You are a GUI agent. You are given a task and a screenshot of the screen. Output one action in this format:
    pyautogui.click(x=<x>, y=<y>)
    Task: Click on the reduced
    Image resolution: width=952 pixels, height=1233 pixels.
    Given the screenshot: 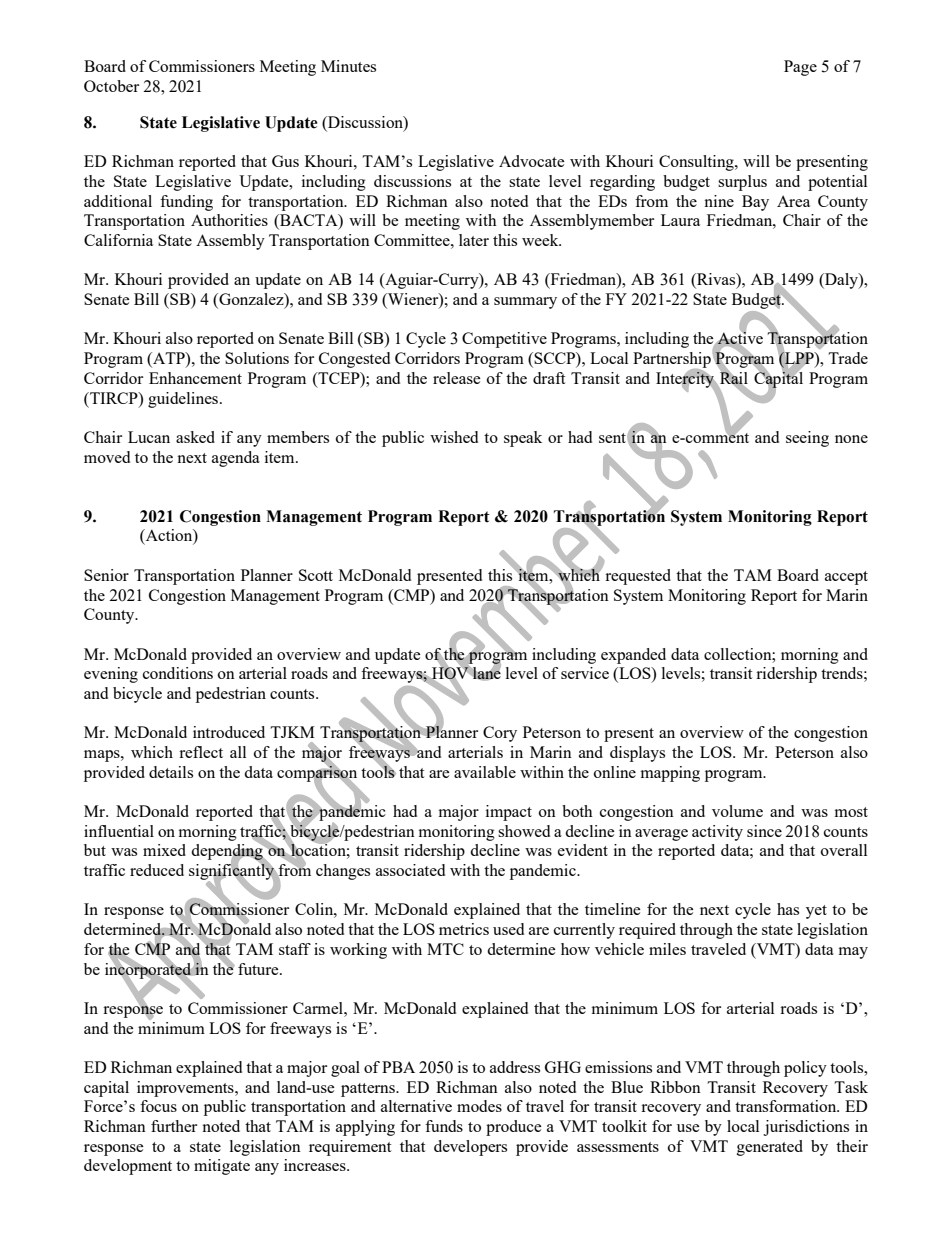 What is the action you would take?
    pyautogui.click(x=157, y=870)
